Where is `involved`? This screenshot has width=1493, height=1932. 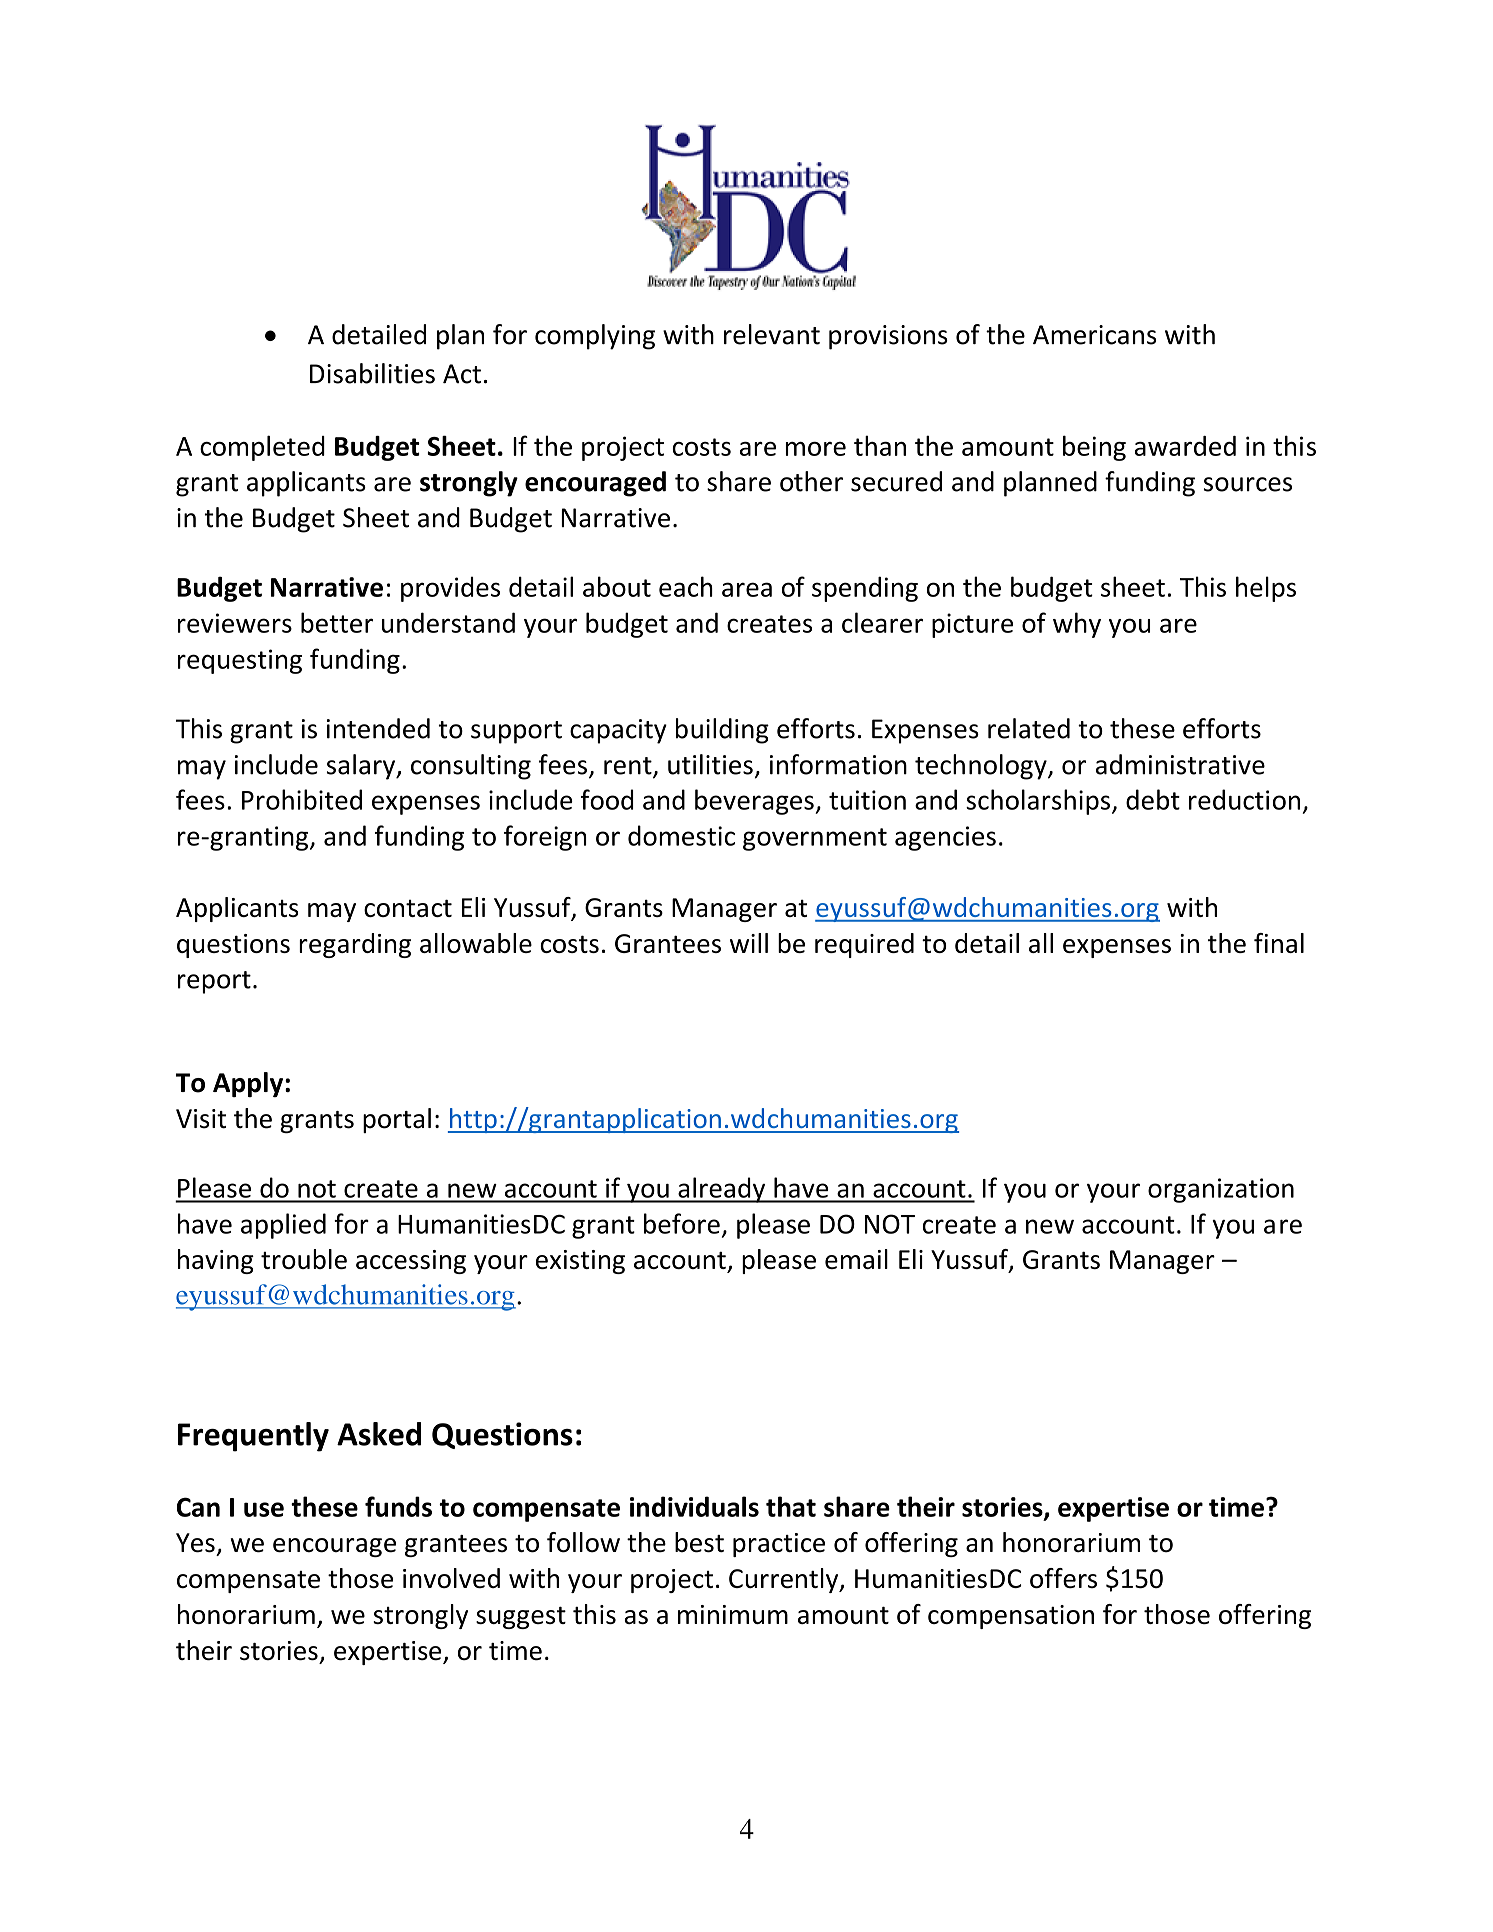
involved is located at coordinates (451, 1578).
